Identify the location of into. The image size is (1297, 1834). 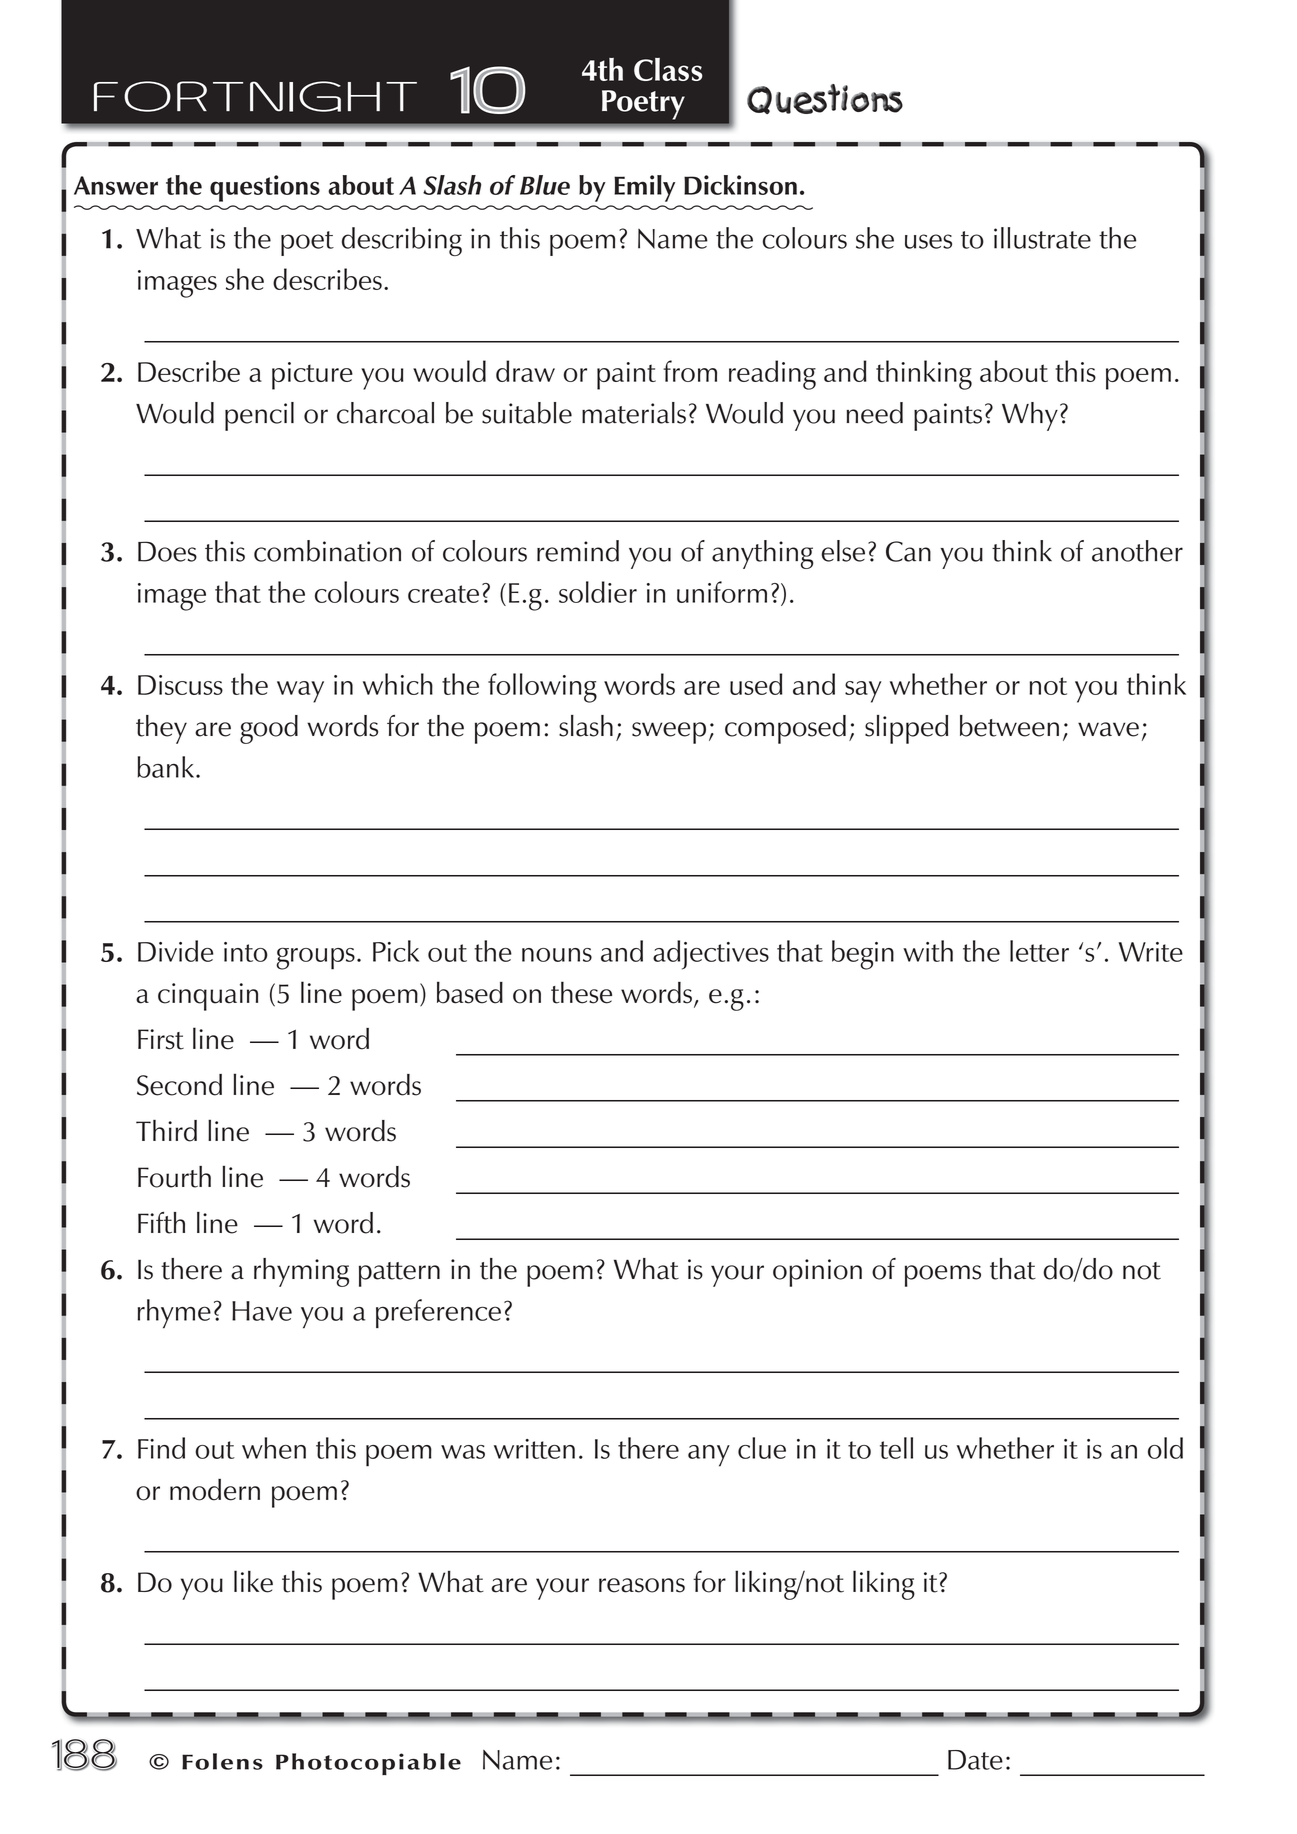
(246, 952).
